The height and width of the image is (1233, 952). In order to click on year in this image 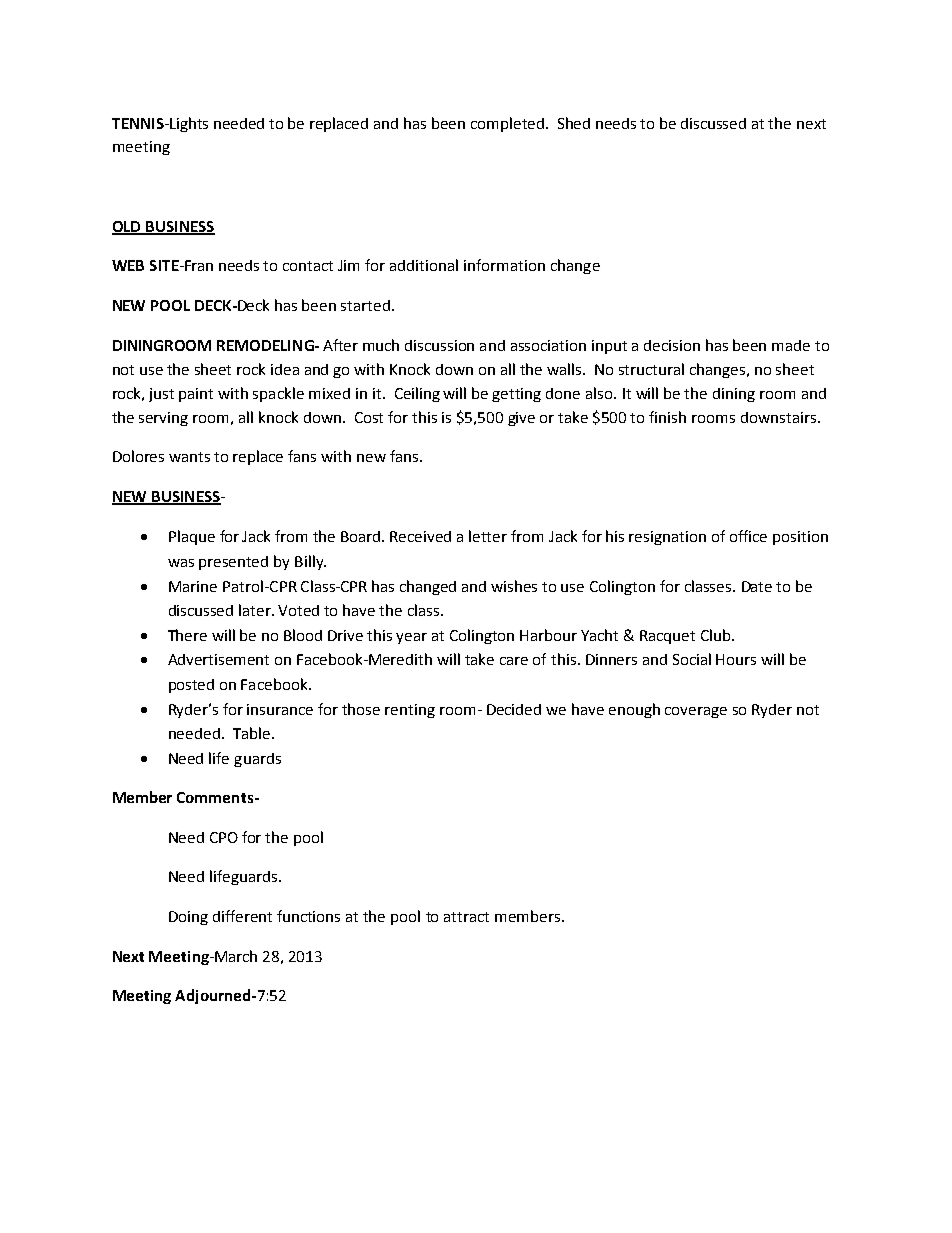, I will do `click(411, 638)`.
